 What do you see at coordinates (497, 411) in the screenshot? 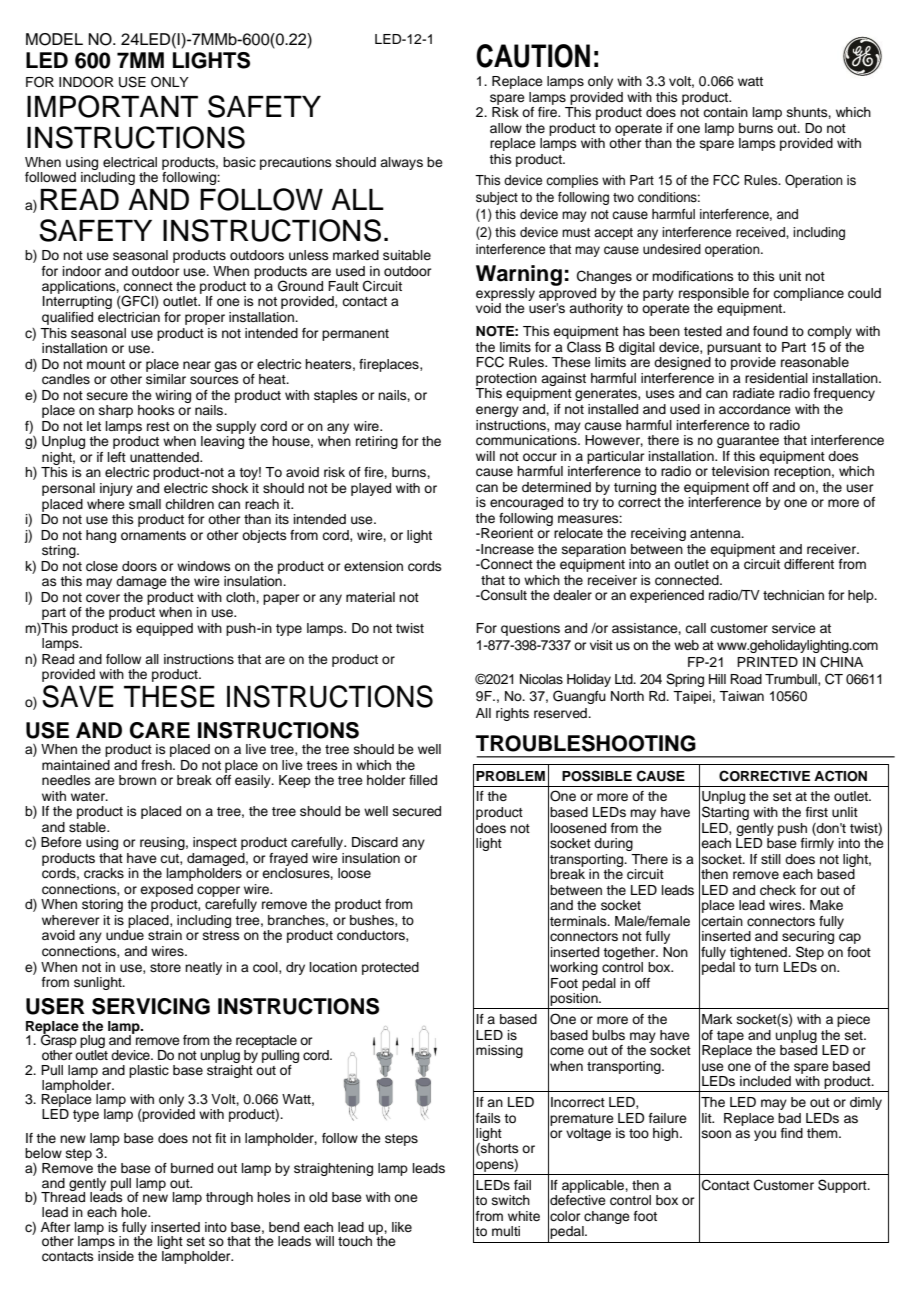
I see `energy` at bounding box center [497, 411].
